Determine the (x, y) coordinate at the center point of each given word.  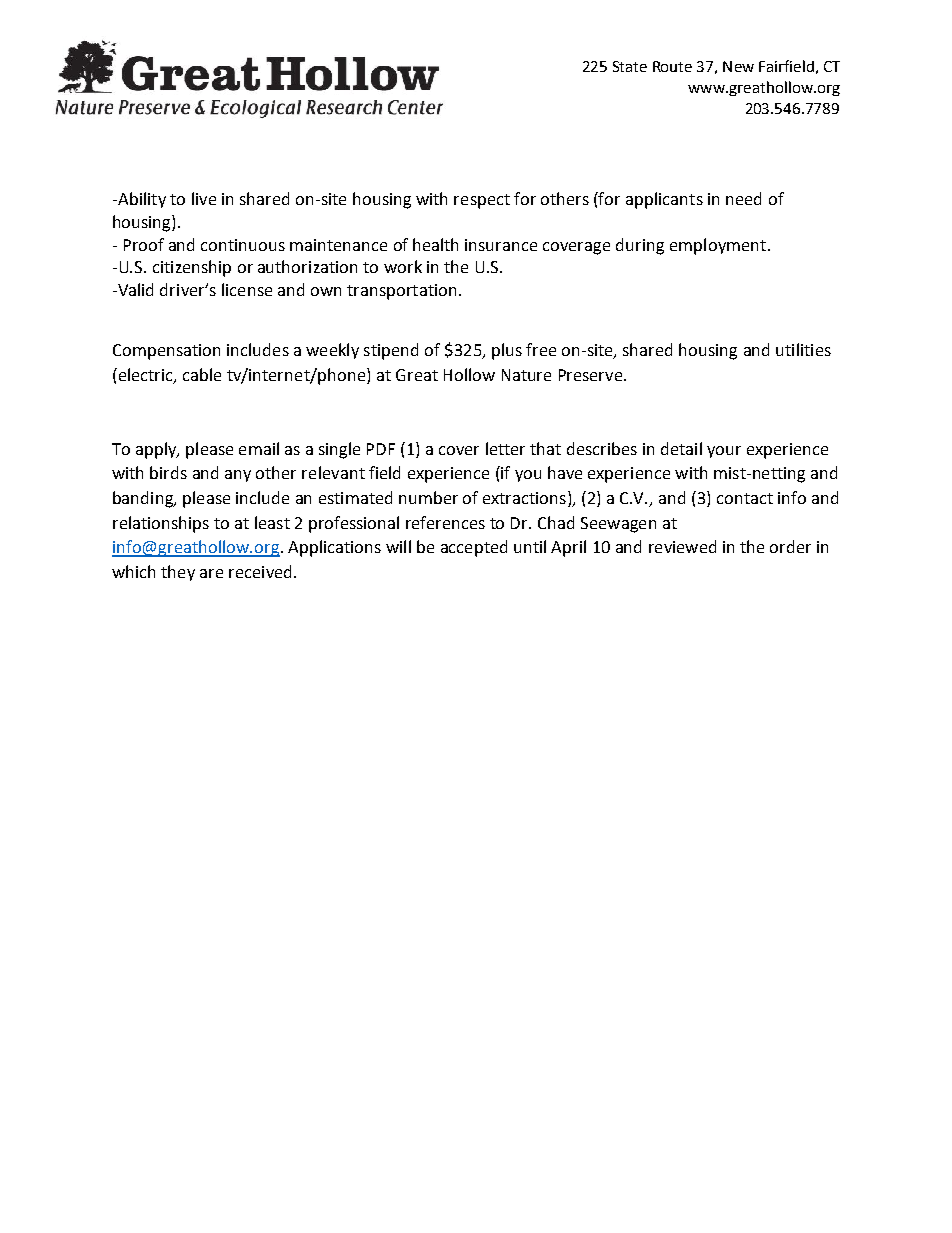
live (204, 198)
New (738, 66)
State (630, 66)
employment (718, 246)
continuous (243, 245)
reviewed (682, 546)
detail (681, 448)
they (178, 573)
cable (202, 374)
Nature (526, 375)
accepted (474, 548)
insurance (501, 245)
